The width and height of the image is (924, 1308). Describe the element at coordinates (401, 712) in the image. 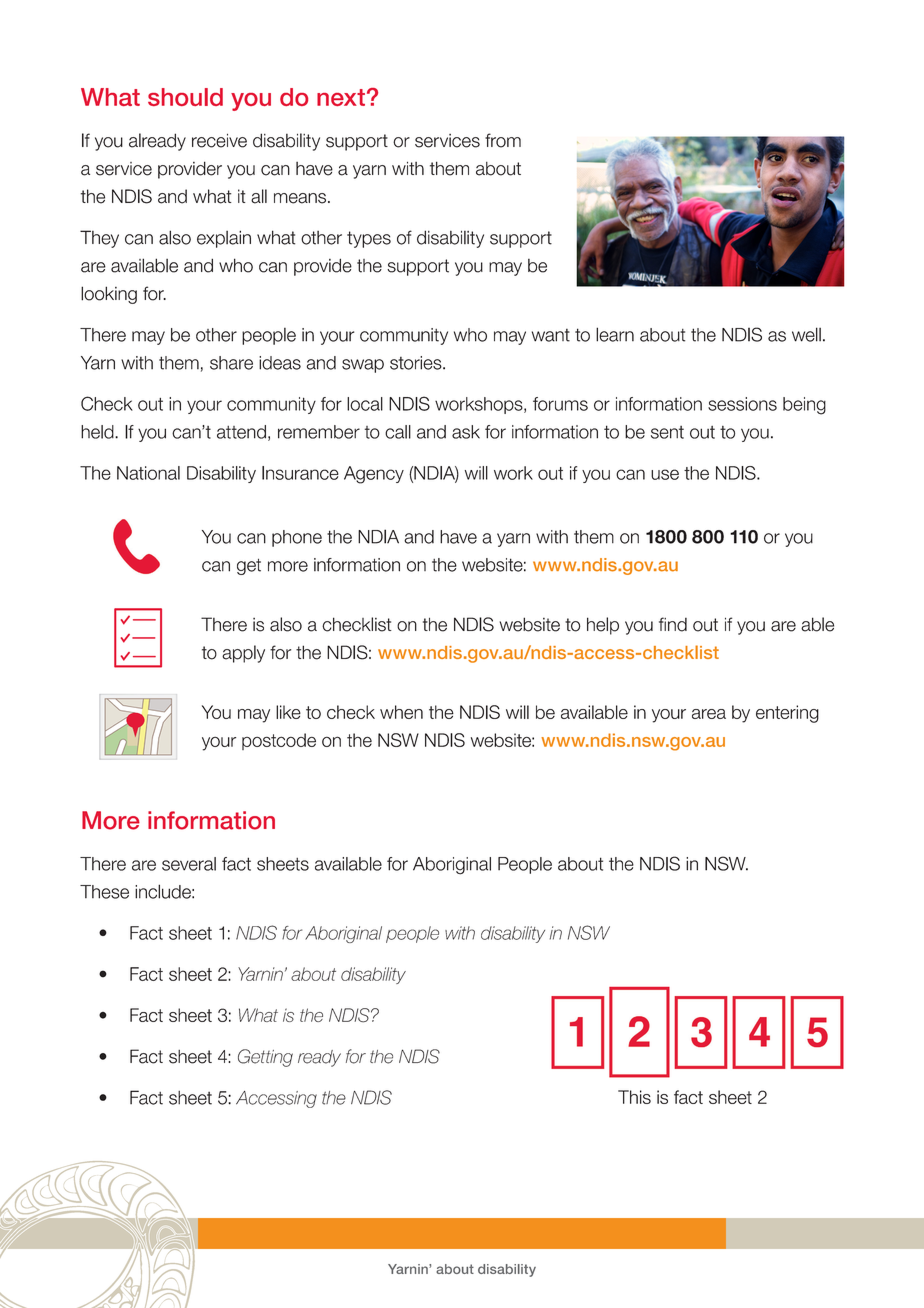

I see `when` at that location.
